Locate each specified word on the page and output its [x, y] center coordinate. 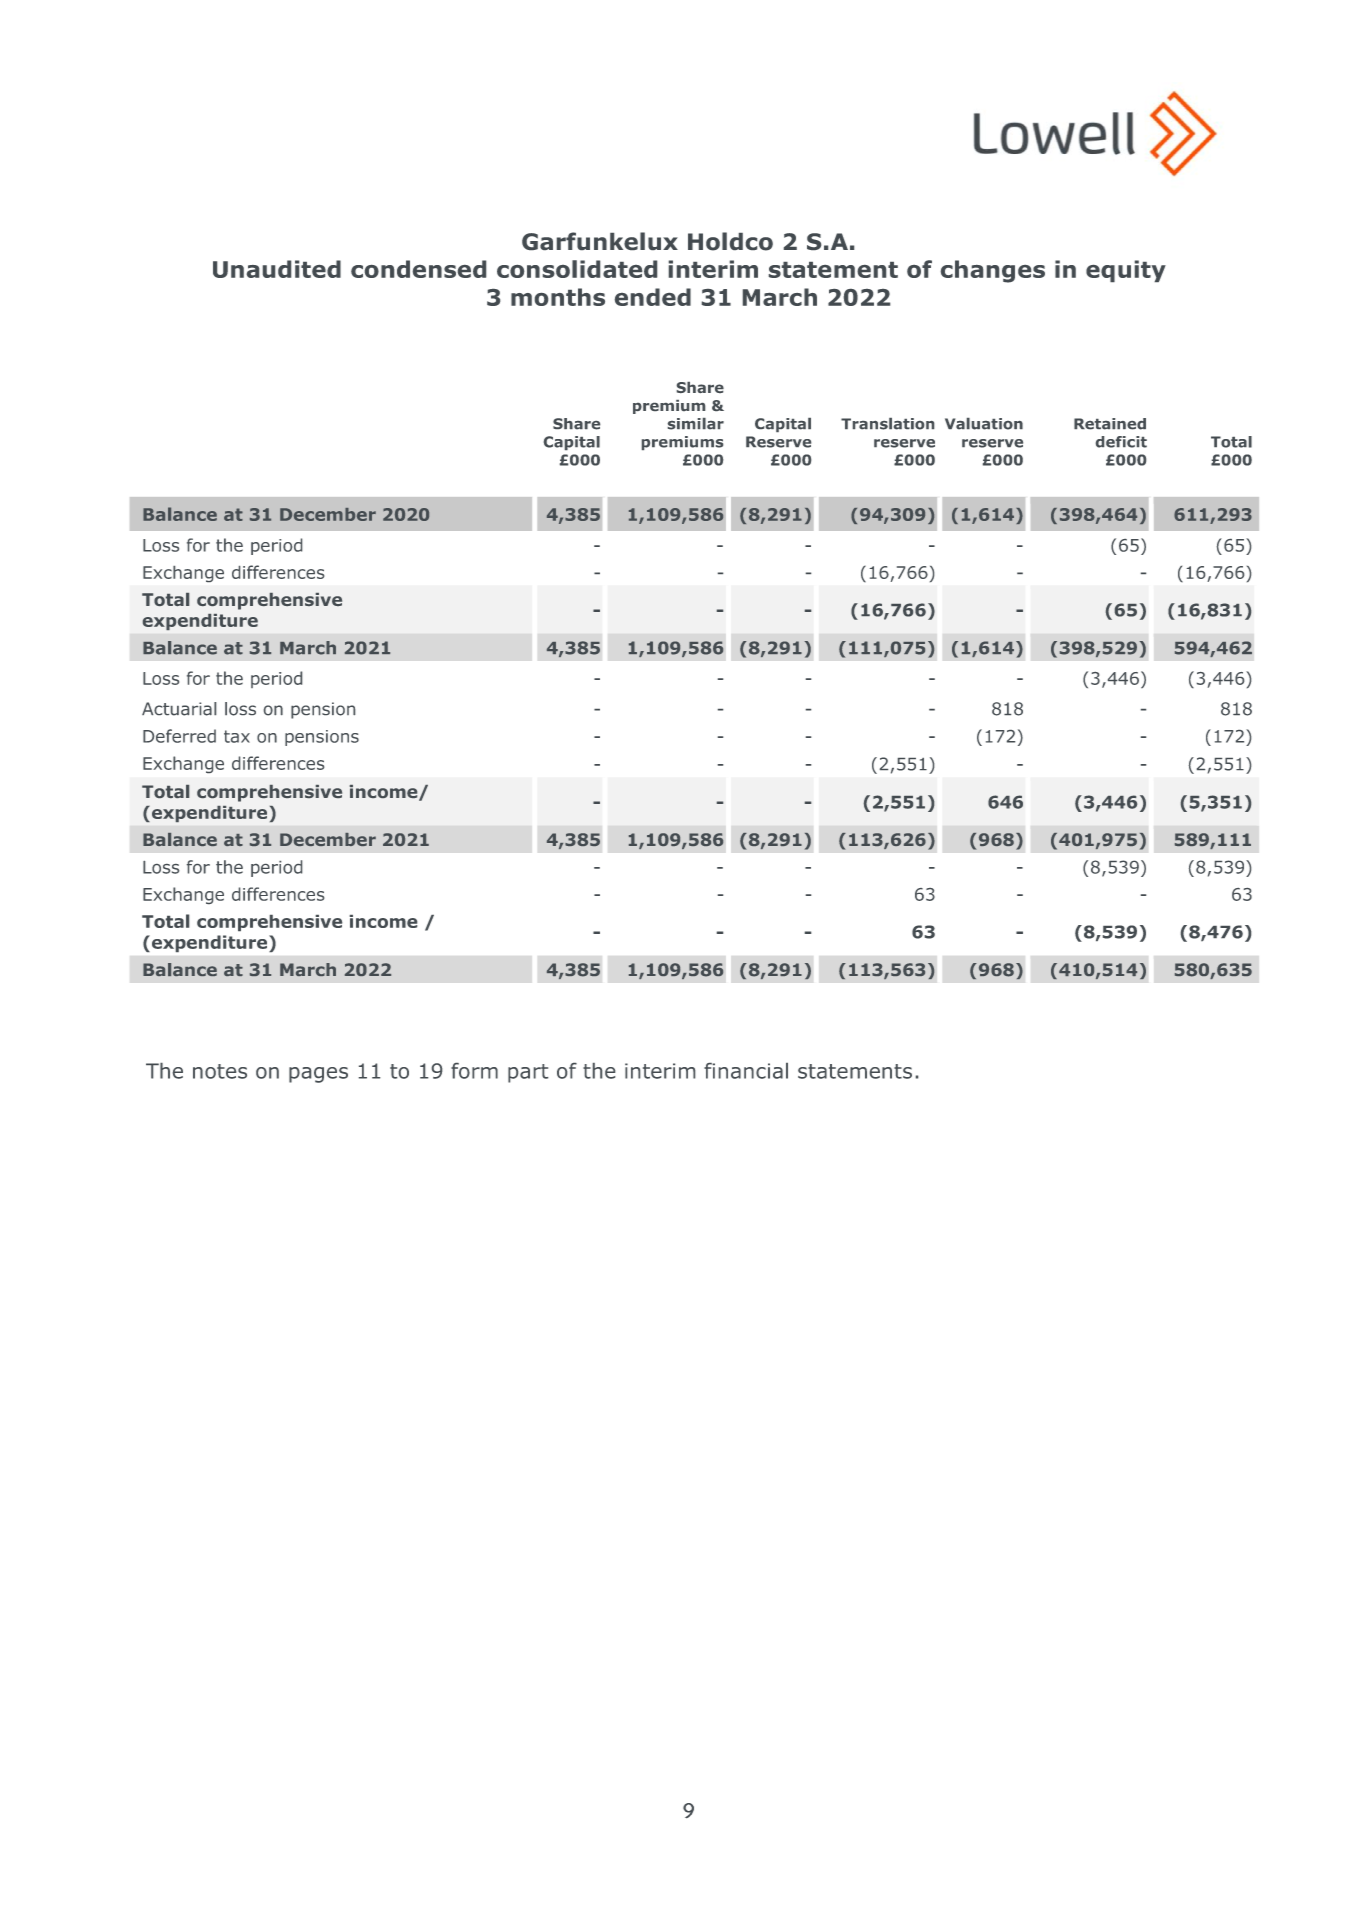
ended [653, 297]
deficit [1121, 442]
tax [237, 736]
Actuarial [179, 709]
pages [318, 1075]
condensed [418, 269]
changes [993, 271]
